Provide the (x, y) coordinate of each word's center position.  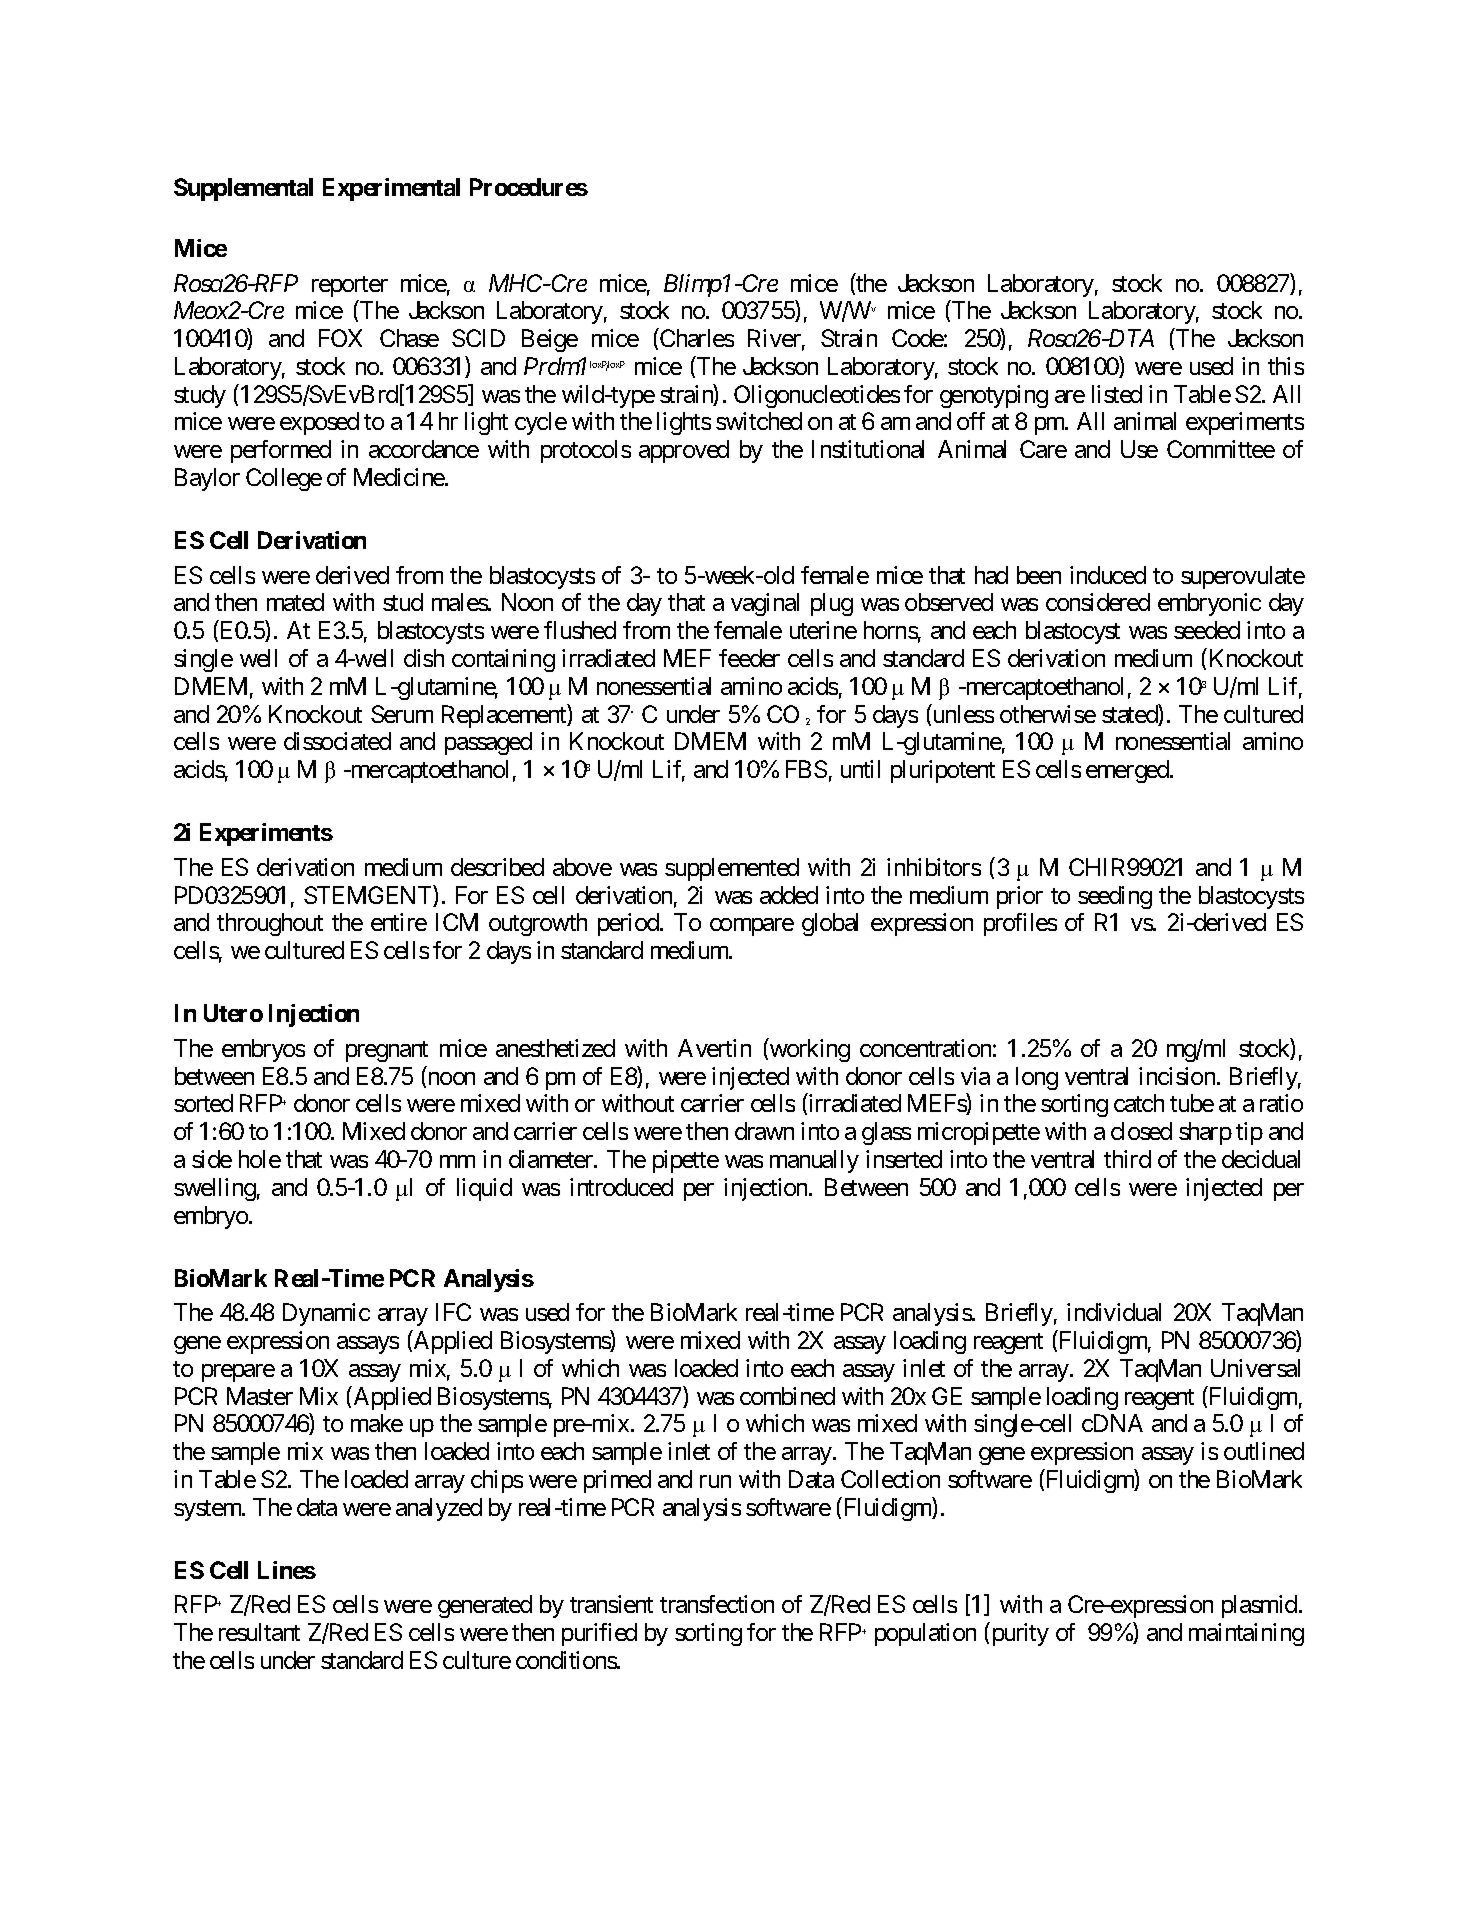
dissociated (337, 741)
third (1127, 1159)
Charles (697, 338)
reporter (350, 286)
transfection (717, 1604)
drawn (764, 1131)
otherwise (1048, 714)
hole (260, 1159)
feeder (749, 658)
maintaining (1246, 1634)
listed (1117, 394)
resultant (259, 1632)
